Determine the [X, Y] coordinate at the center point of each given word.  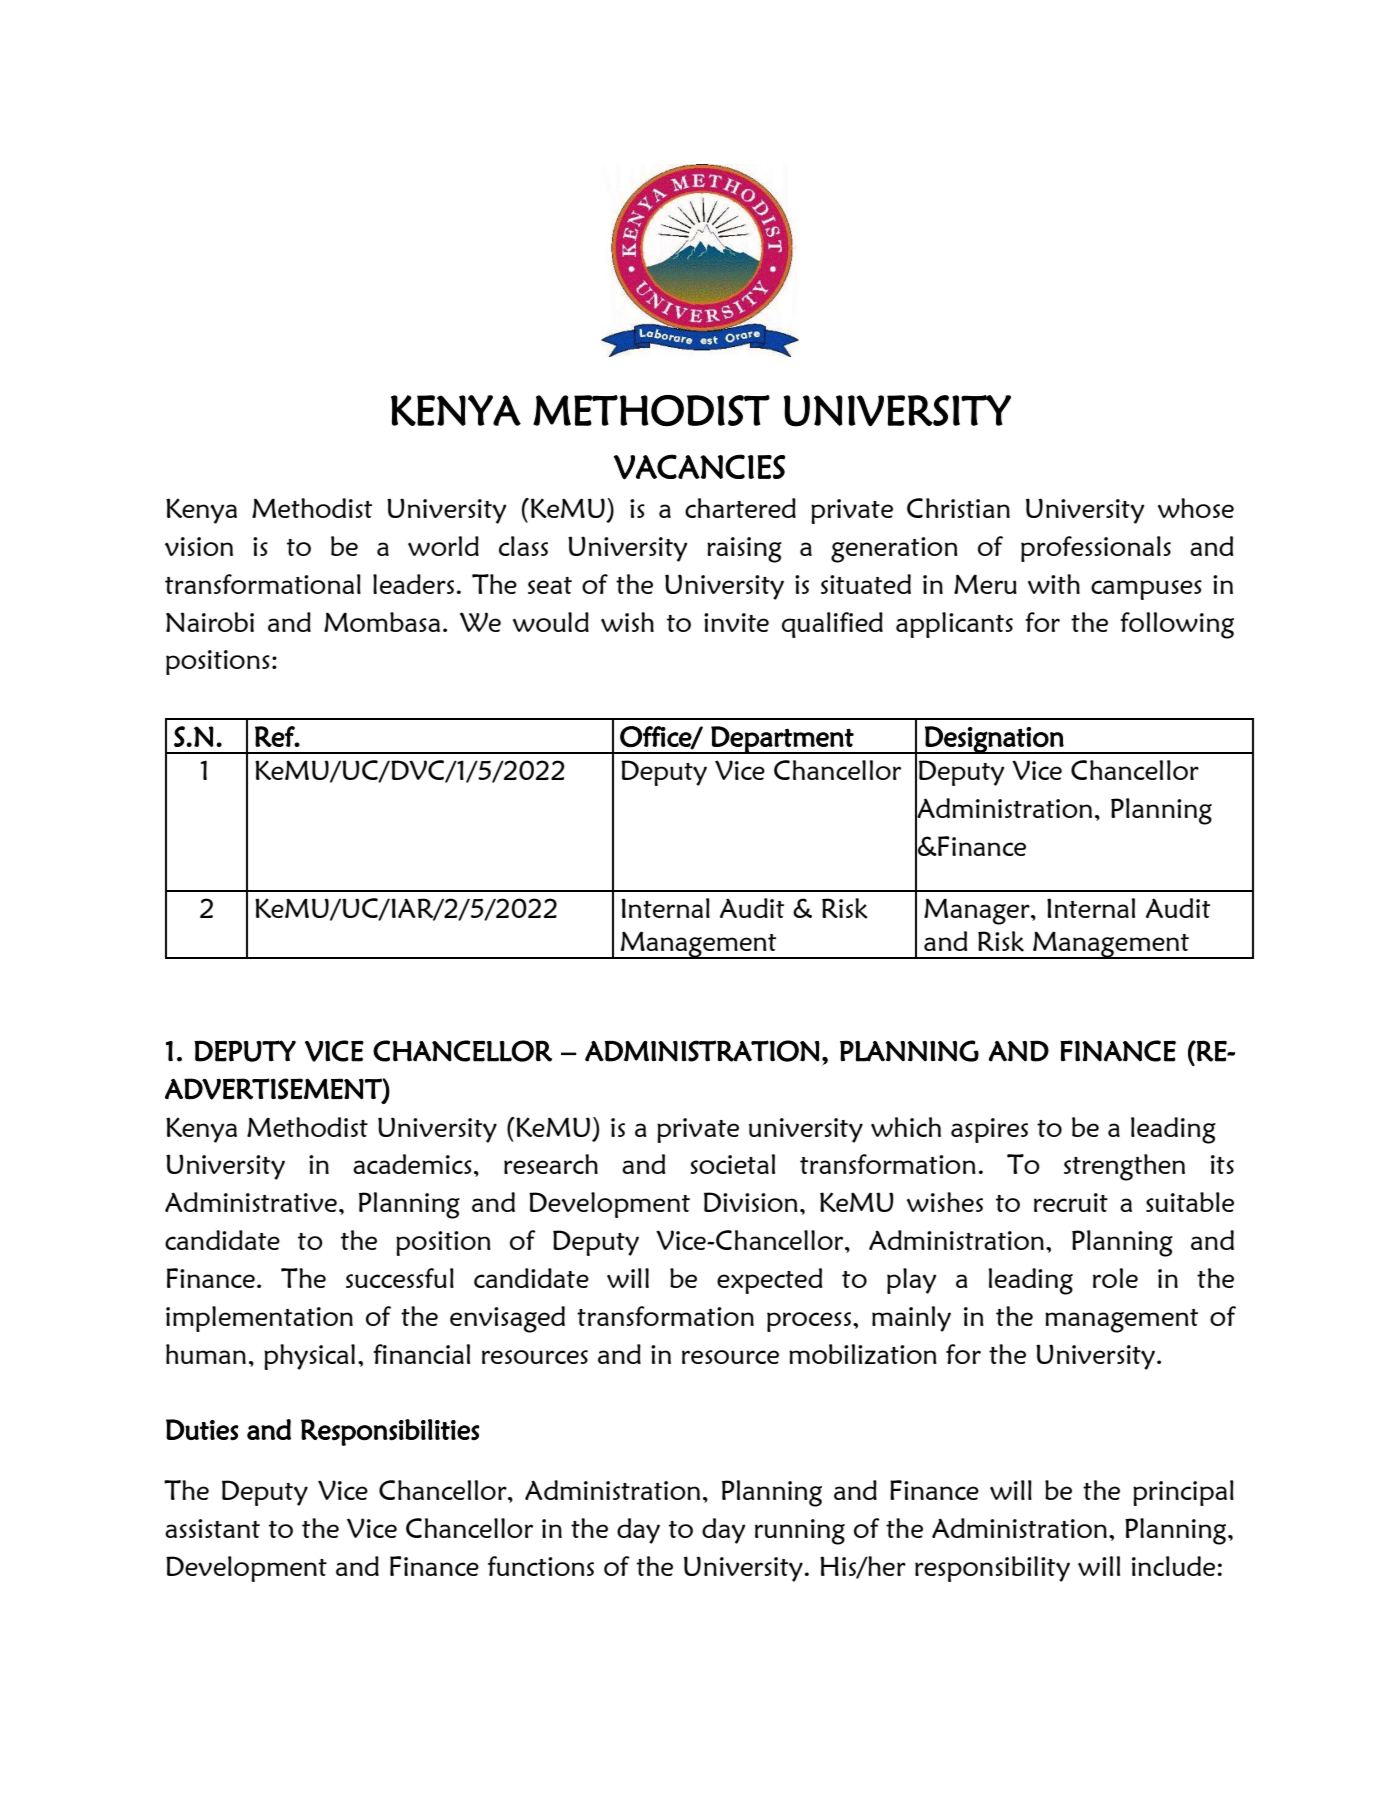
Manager [978, 911]
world [443, 546]
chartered [740, 508]
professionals [1096, 549]
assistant [212, 1528]
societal [732, 1164]
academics [412, 1164]
